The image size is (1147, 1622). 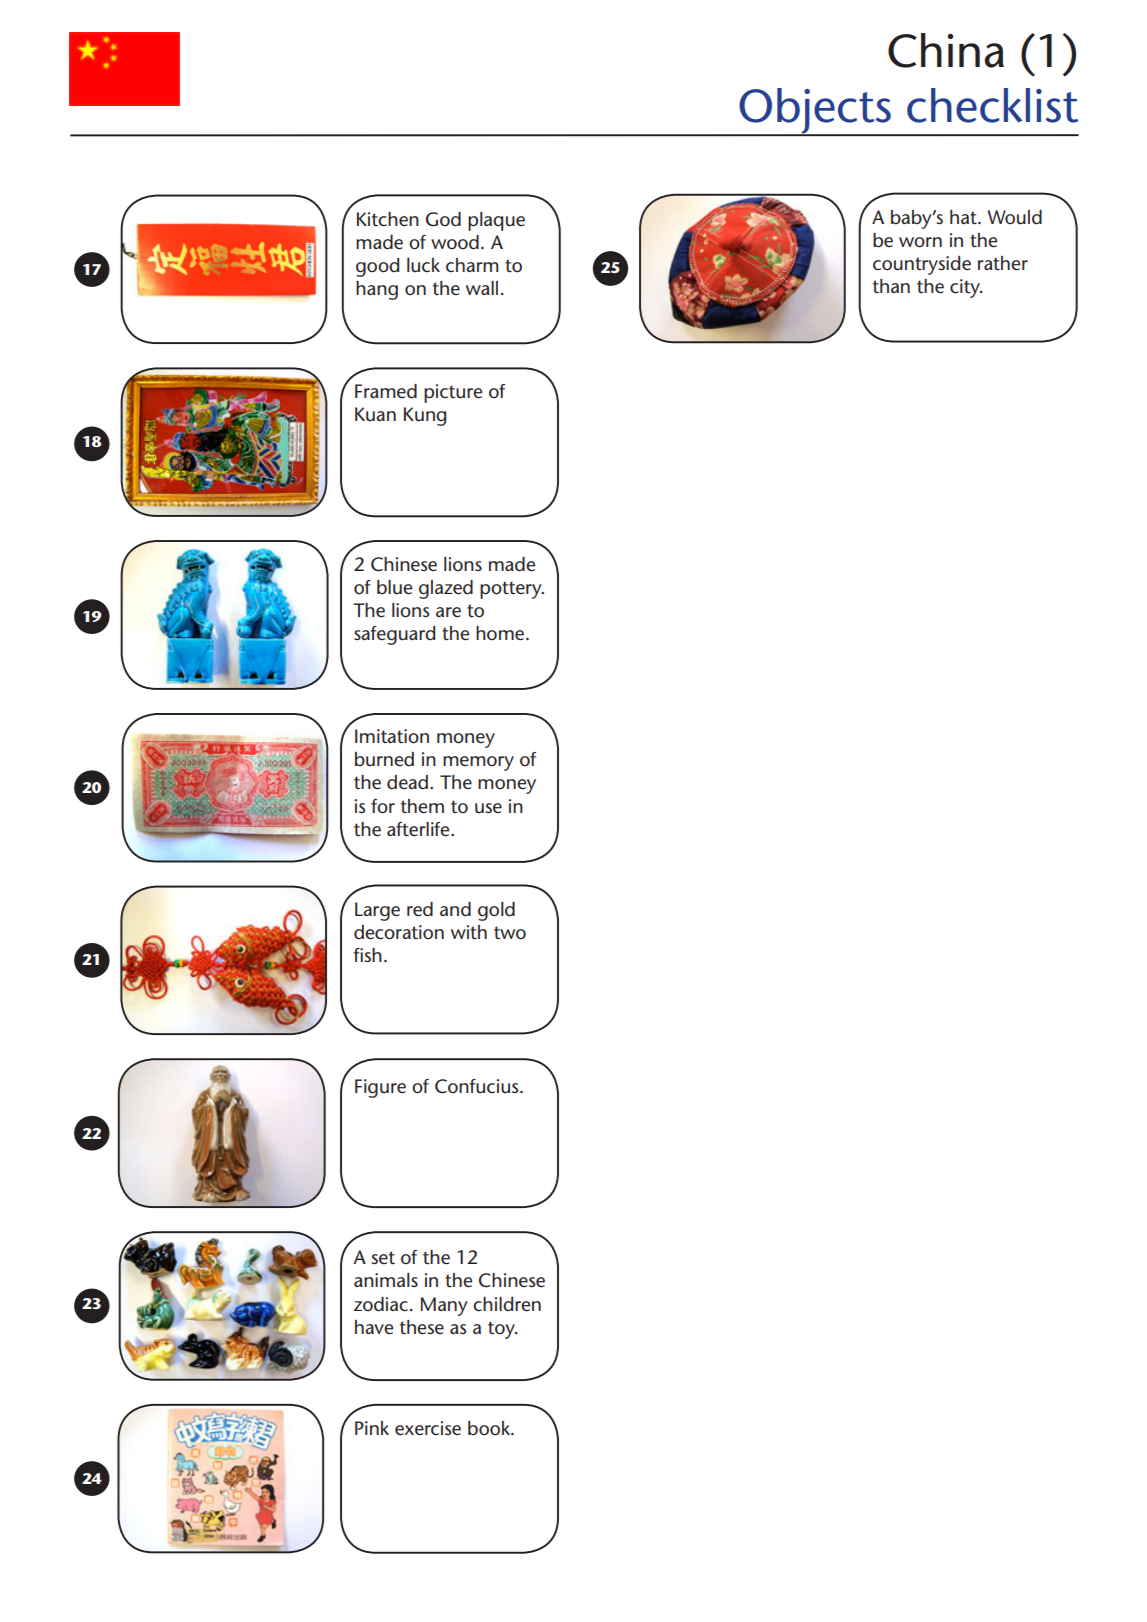 What do you see at coordinates (507, 1304) in the screenshot?
I see `children` at bounding box center [507, 1304].
